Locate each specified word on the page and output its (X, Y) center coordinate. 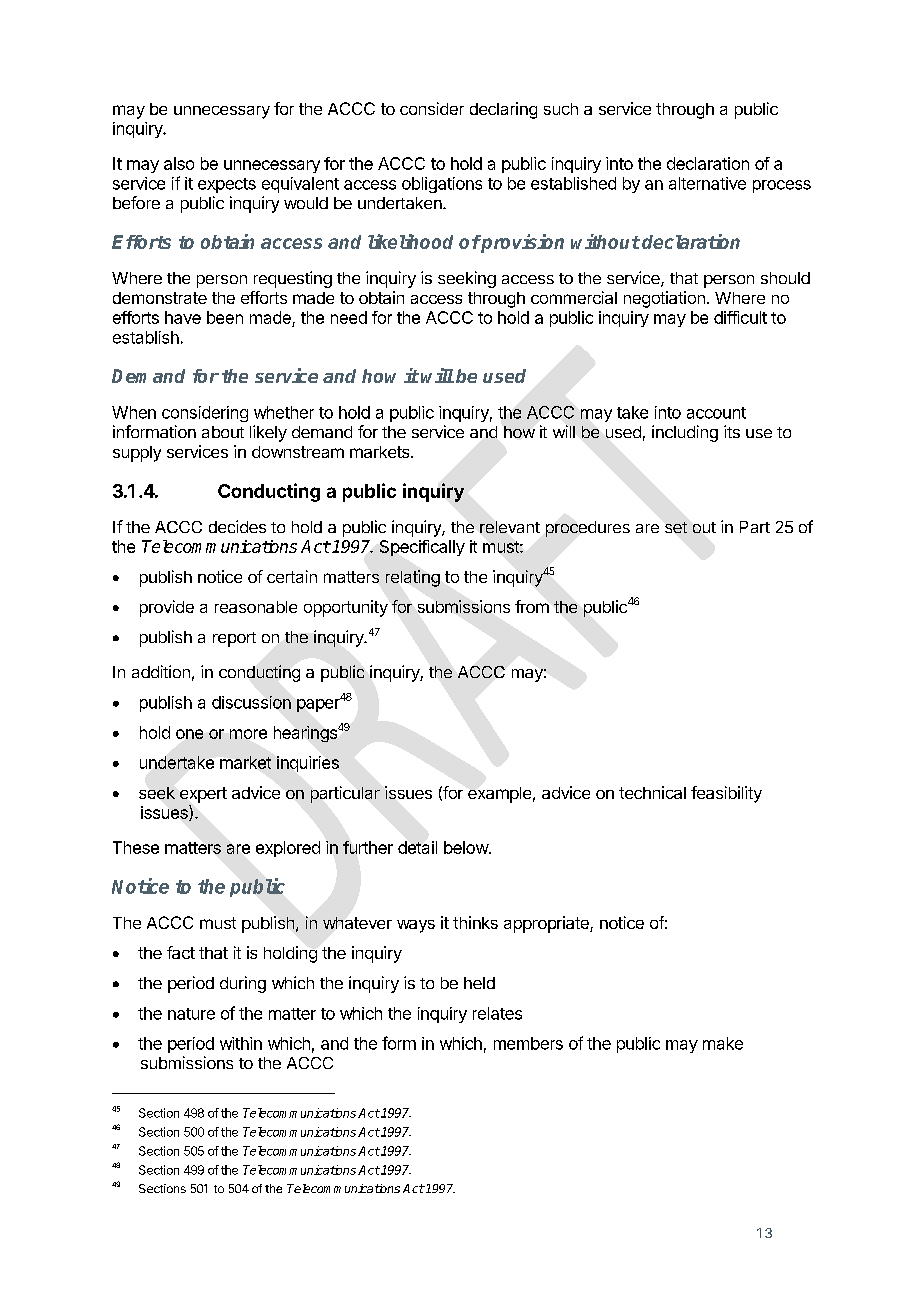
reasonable (256, 607)
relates (497, 1013)
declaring (503, 110)
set (676, 527)
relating (413, 578)
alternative (707, 183)
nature (191, 1014)
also (179, 163)
